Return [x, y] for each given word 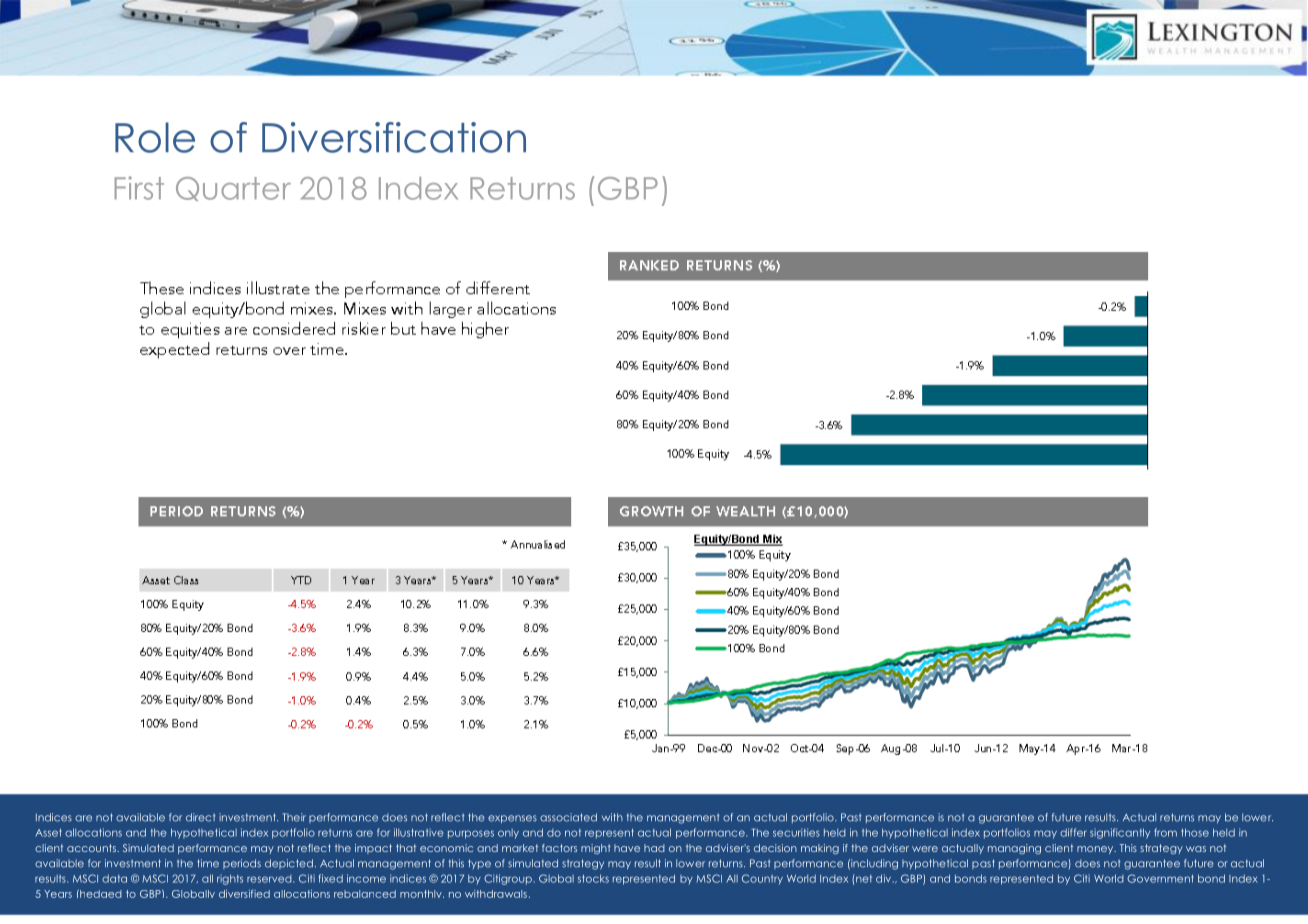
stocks [593, 878]
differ [1073, 832]
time [208, 863]
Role [155, 137]
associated [568, 817]
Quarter [233, 189]
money [1096, 850]
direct [201, 817]
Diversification [394, 137]
